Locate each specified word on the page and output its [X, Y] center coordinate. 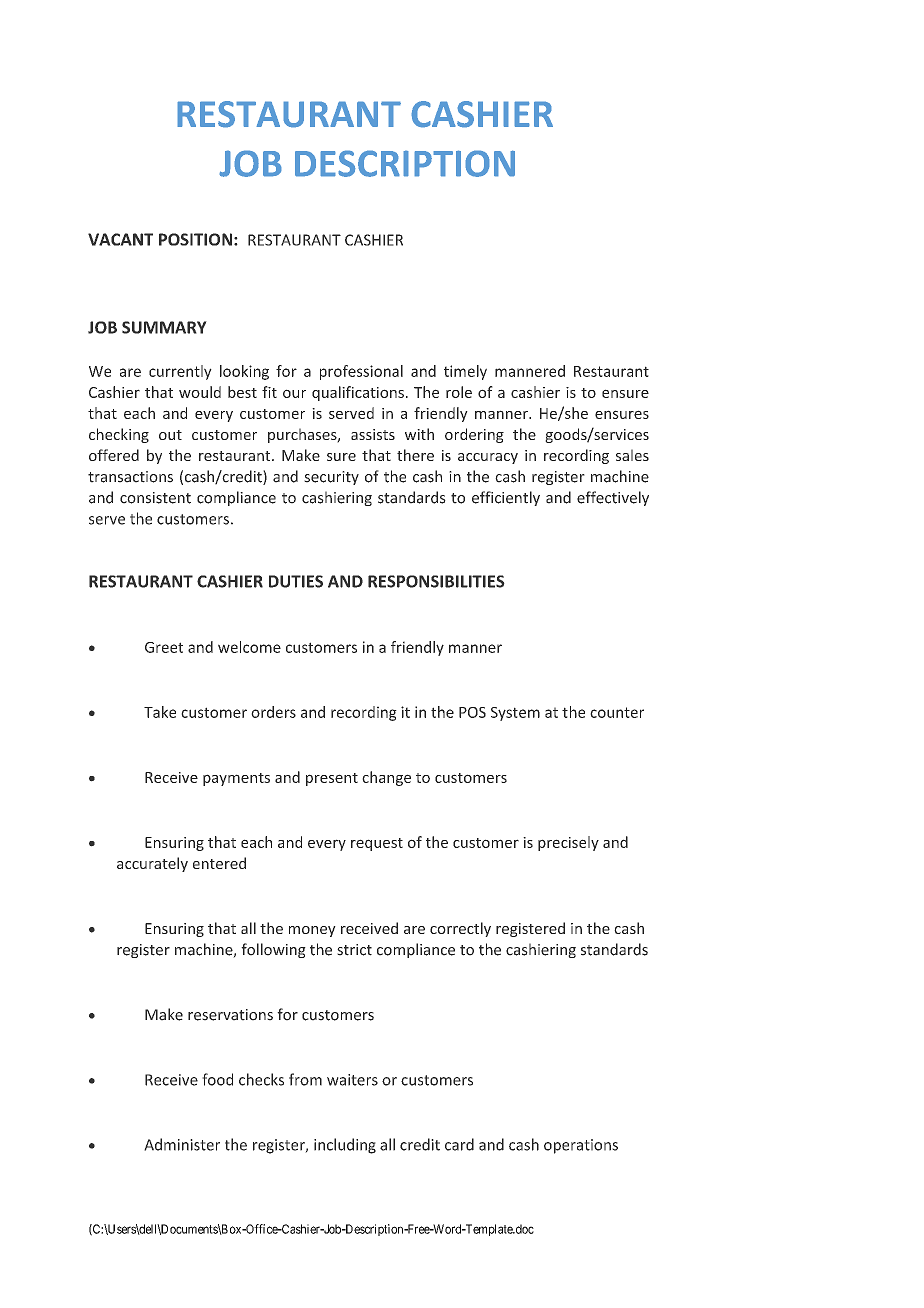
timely [465, 372]
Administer [182, 1144]
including [345, 1146]
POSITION [195, 239]
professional [361, 372]
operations [581, 1146]
